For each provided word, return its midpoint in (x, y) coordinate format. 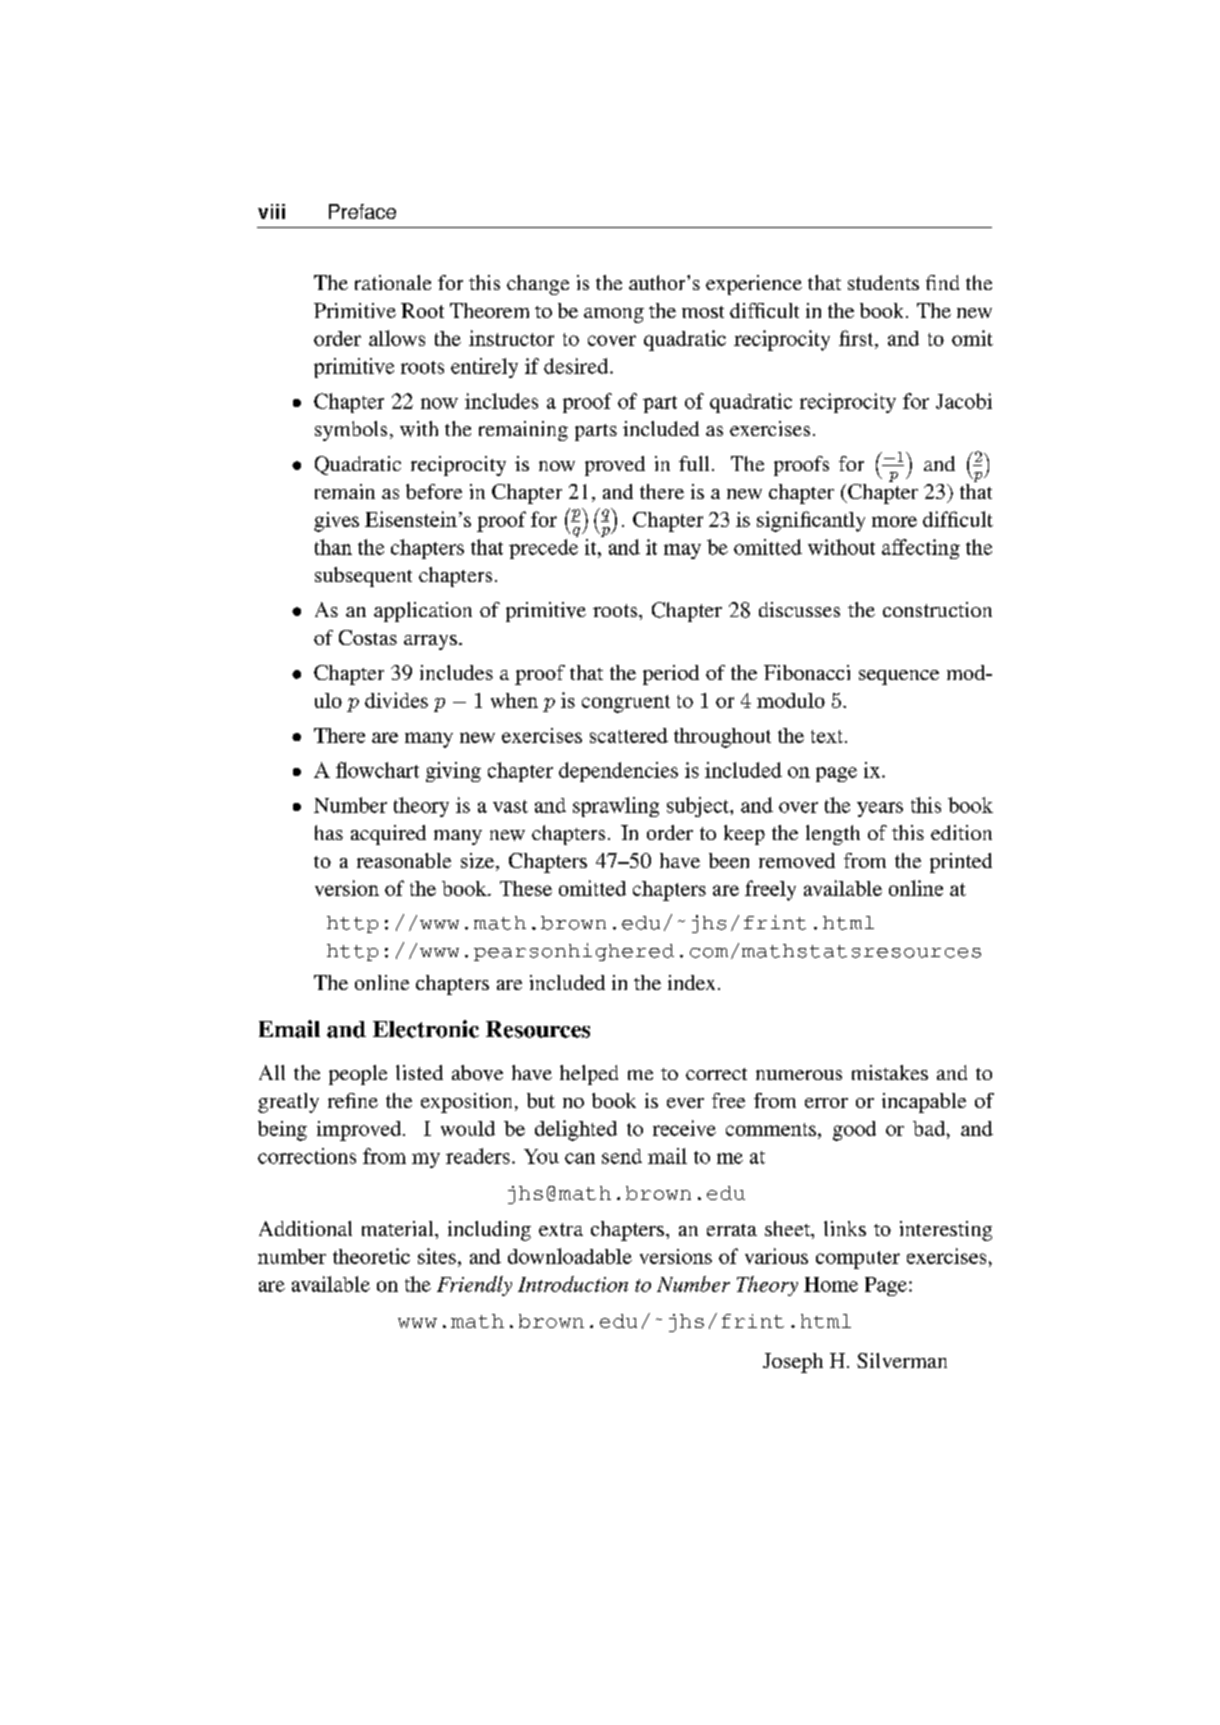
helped (589, 1075)
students (883, 282)
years (880, 809)
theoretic (371, 1256)
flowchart (377, 770)
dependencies (618, 772)
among (614, 315)
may (682, 551)
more (894, 521)
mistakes (890, 1072)
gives (336, 522)
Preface (362, 211)
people (358, 1075)
